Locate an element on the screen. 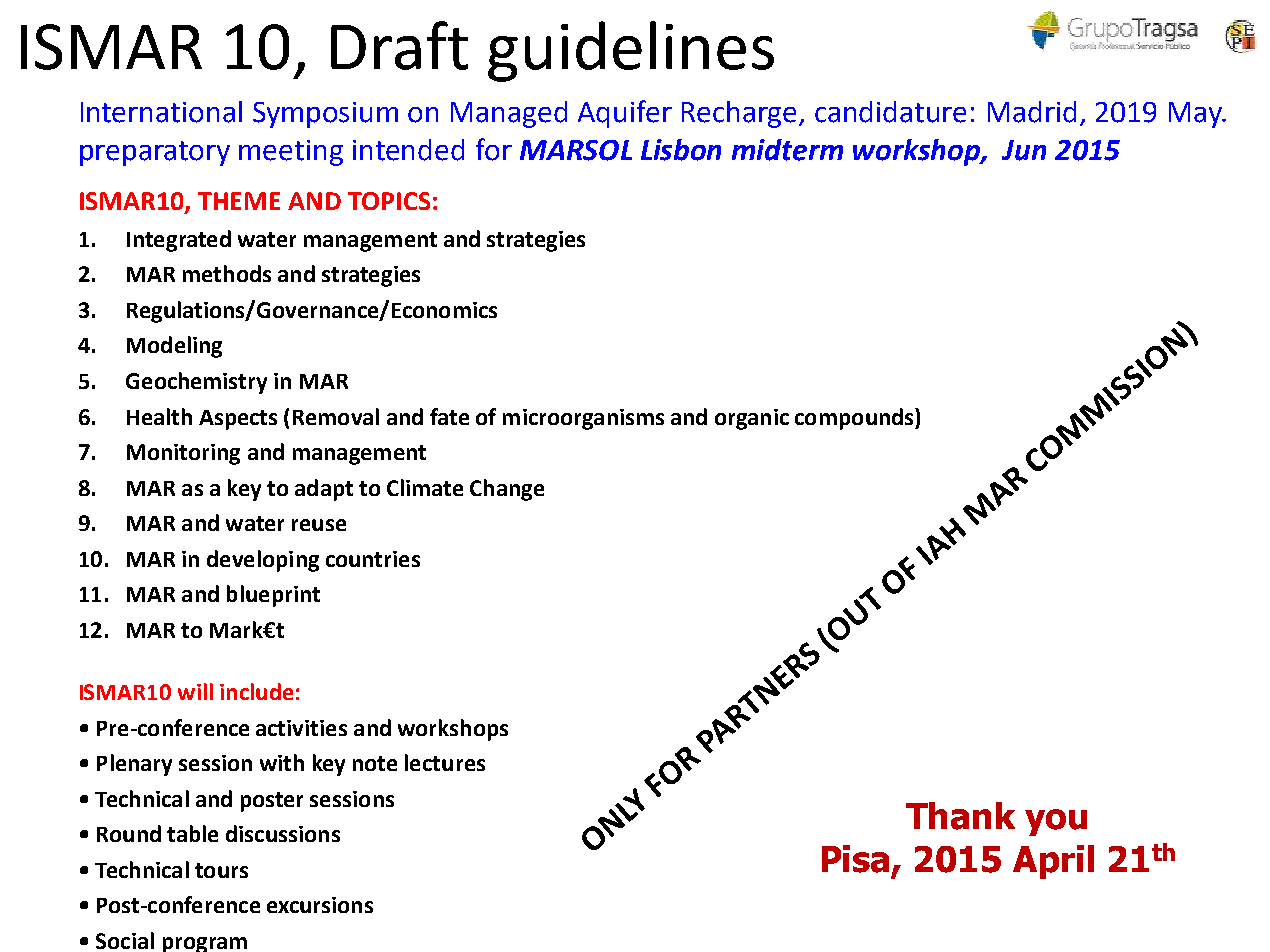 Image resolution: width=1270 pixels, height=952 pixels. guidelines is located at coordinates (631, 51).
